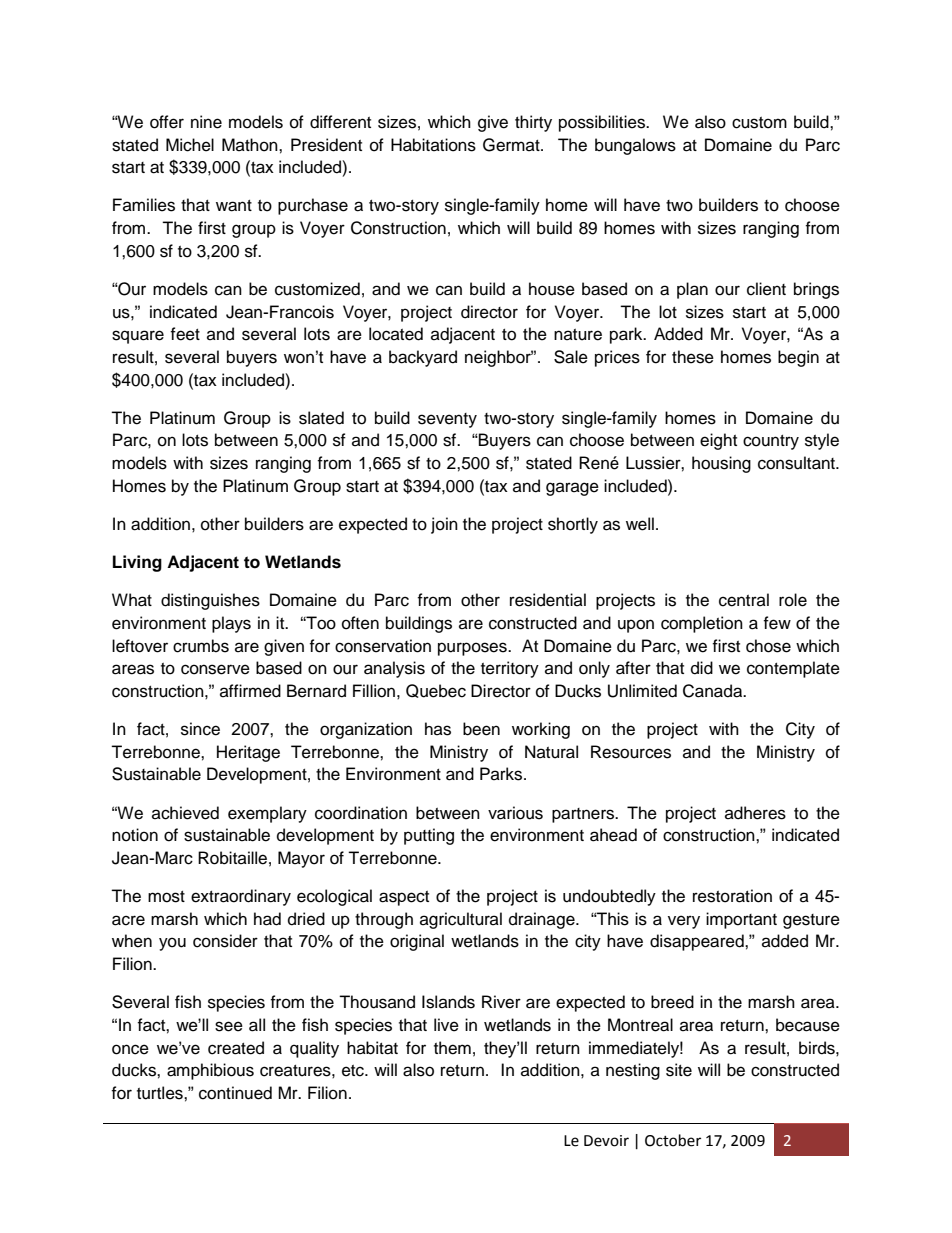 This screenshot has width=952, height=1233. Describe the element at coordinates (533, 123) in the screenshot. I see `thirty` at that location.
